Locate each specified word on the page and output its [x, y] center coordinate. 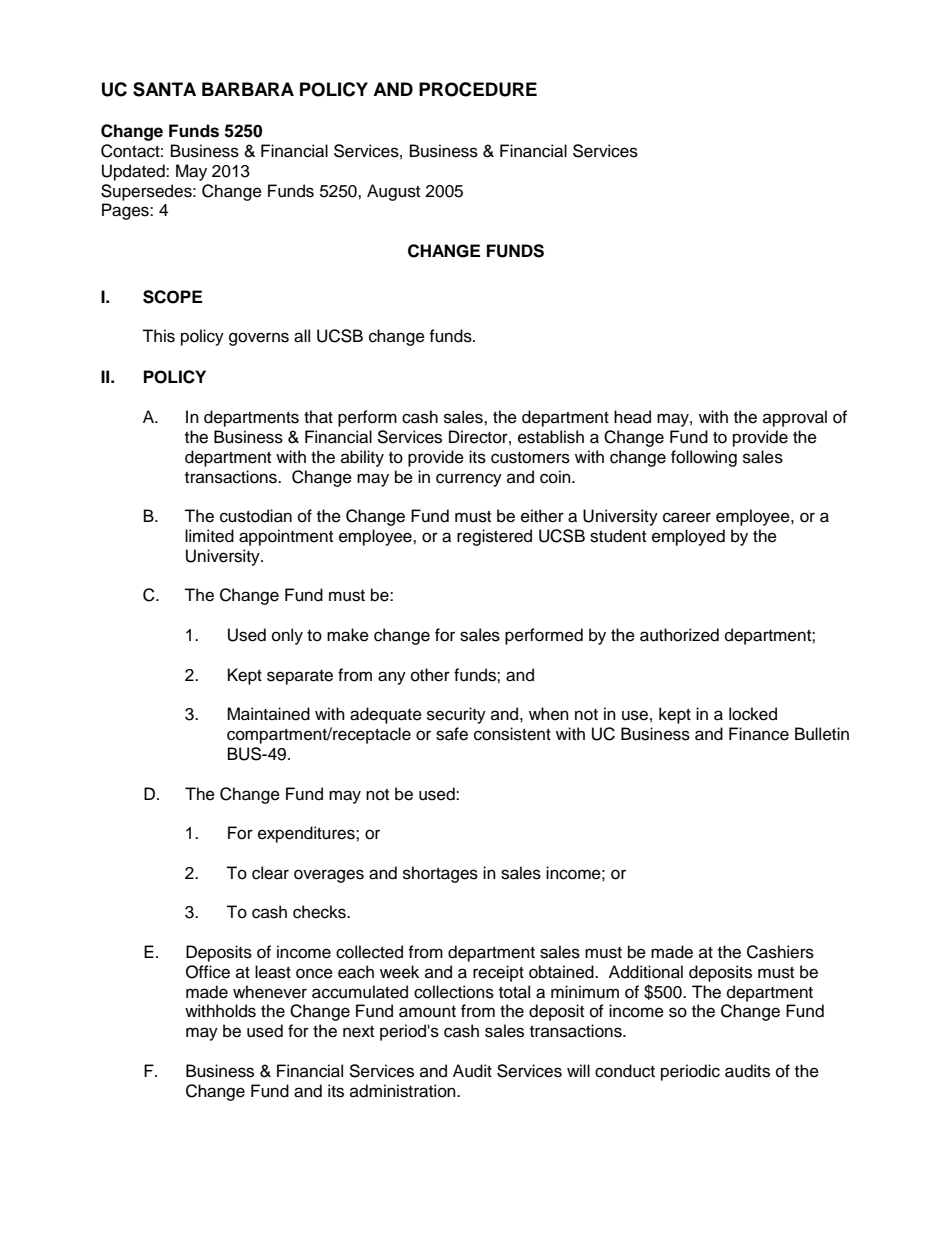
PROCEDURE [478, 89]
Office [208, 972]
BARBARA [248, 89]
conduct [625, 1071]
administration [404, 1091]
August [393, 192]
